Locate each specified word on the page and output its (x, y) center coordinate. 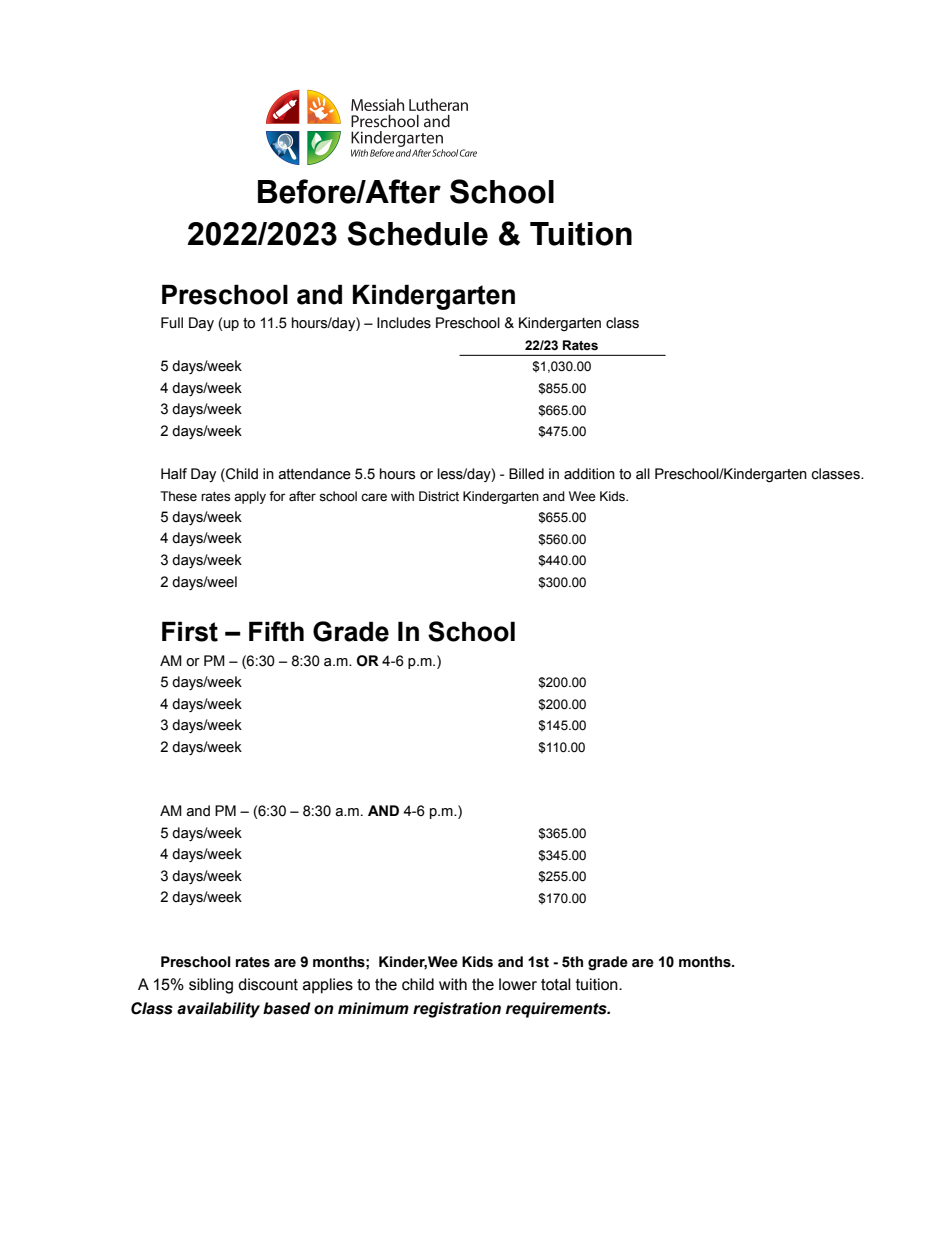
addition (589, 474)
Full (172, 323)
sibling (211, 986)
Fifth (276, 631)
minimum (373, 1008)
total (556, 984)
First (190, 631)
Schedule (418, 233)
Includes (404, 323)
